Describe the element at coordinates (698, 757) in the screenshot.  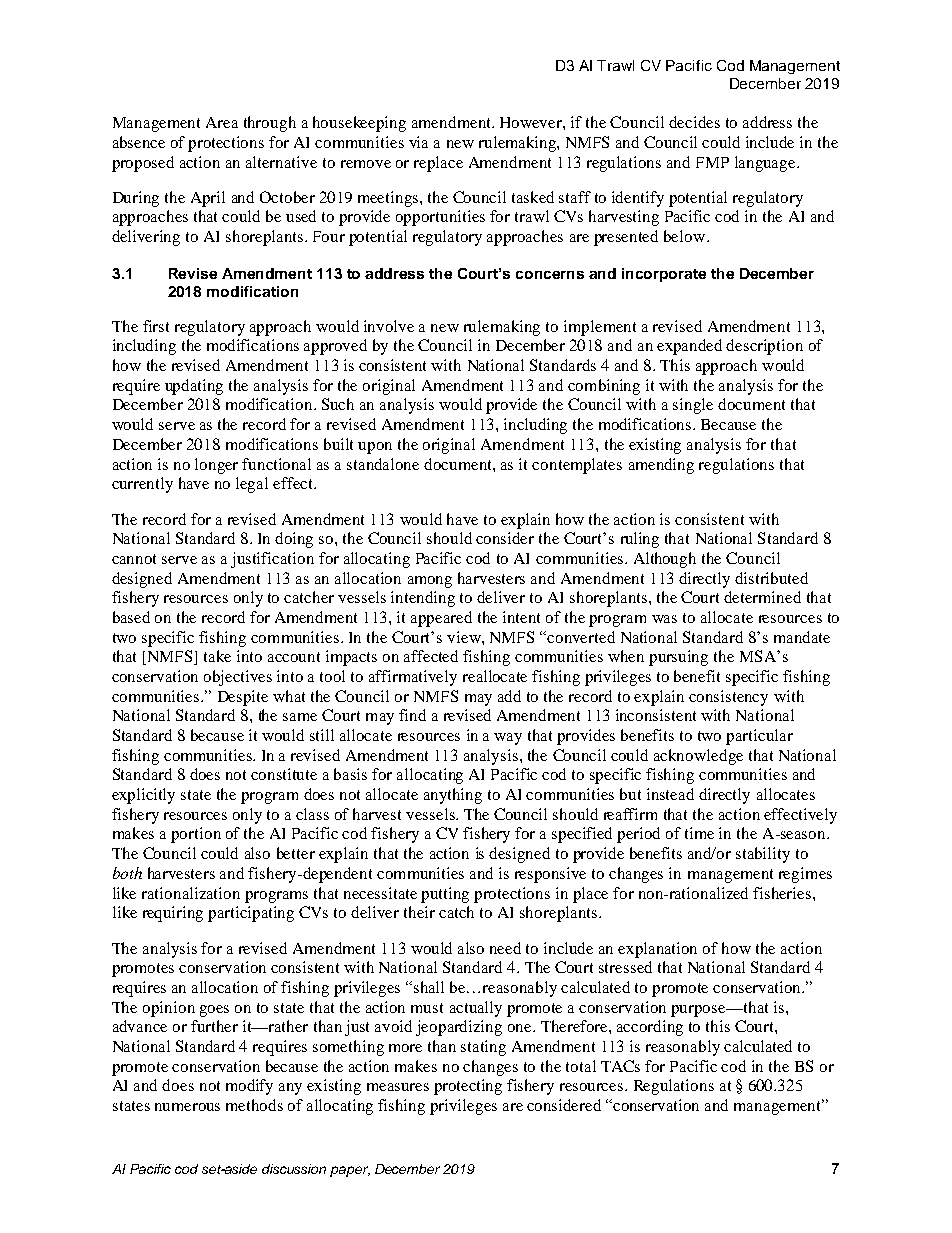
I see `acknowledge` at that location.
